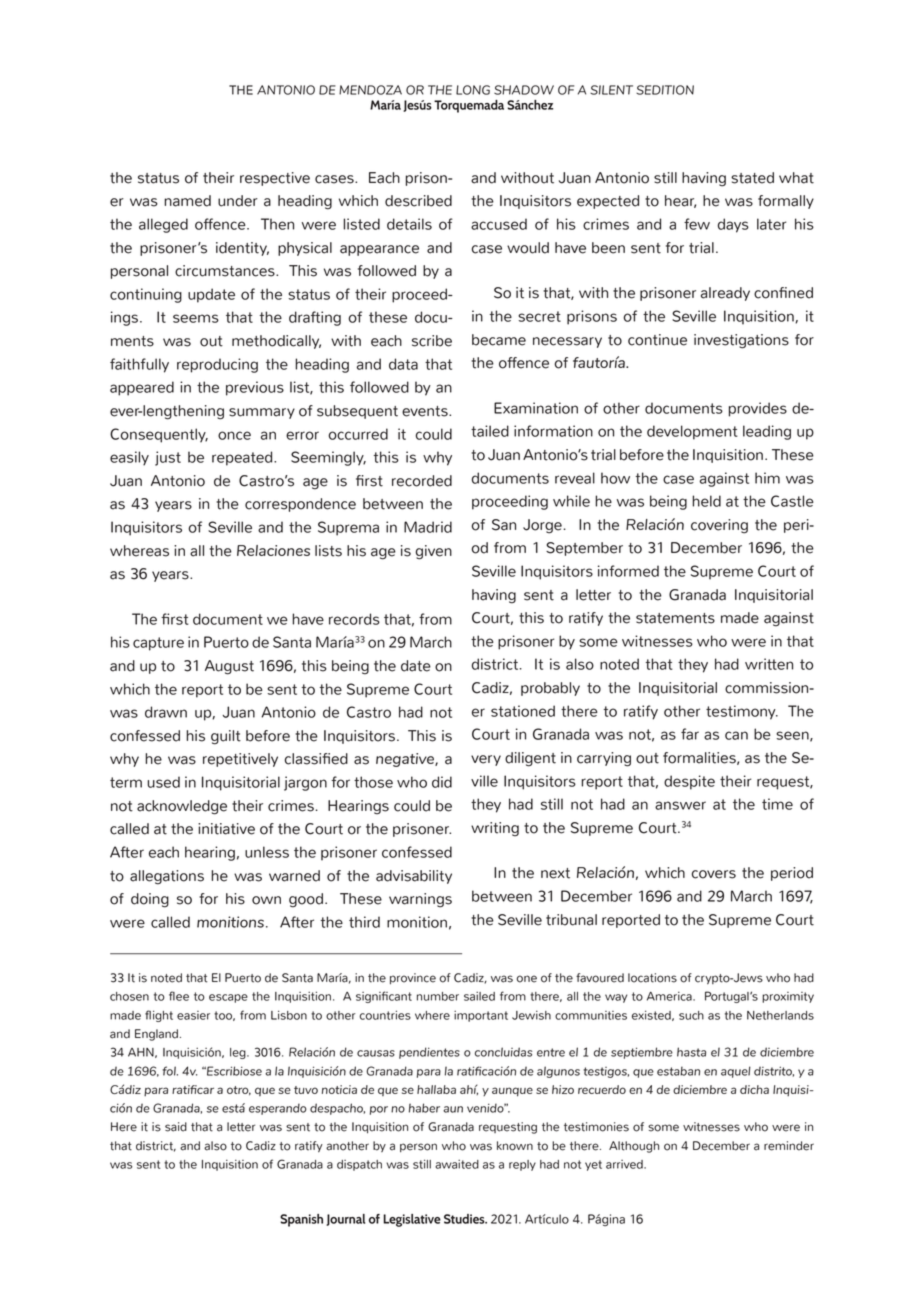 This document has width=924, height=1308. I want to click on awaited, so click(457, 1164).
